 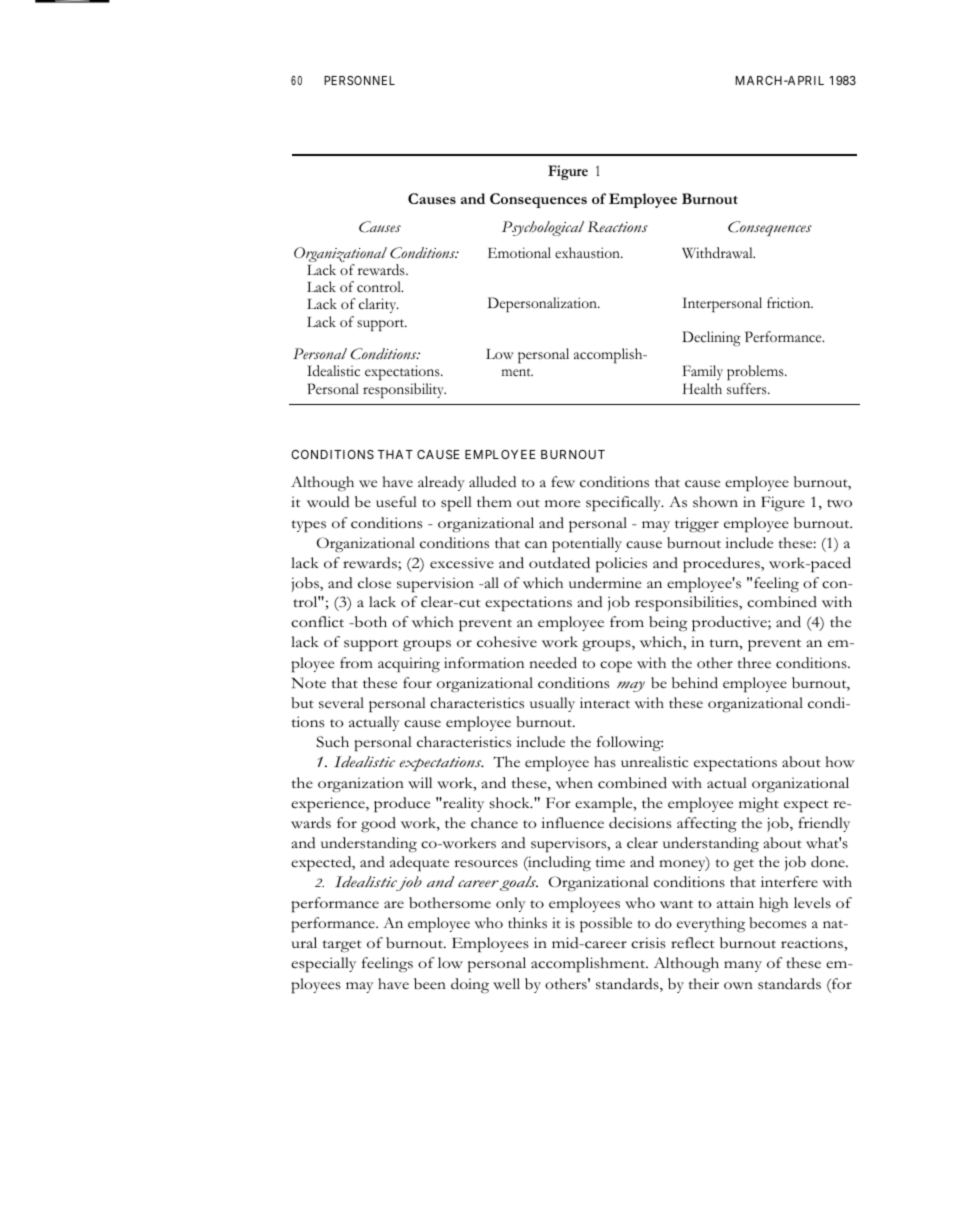 I want to click on useful, so click(x=396, y=502).
